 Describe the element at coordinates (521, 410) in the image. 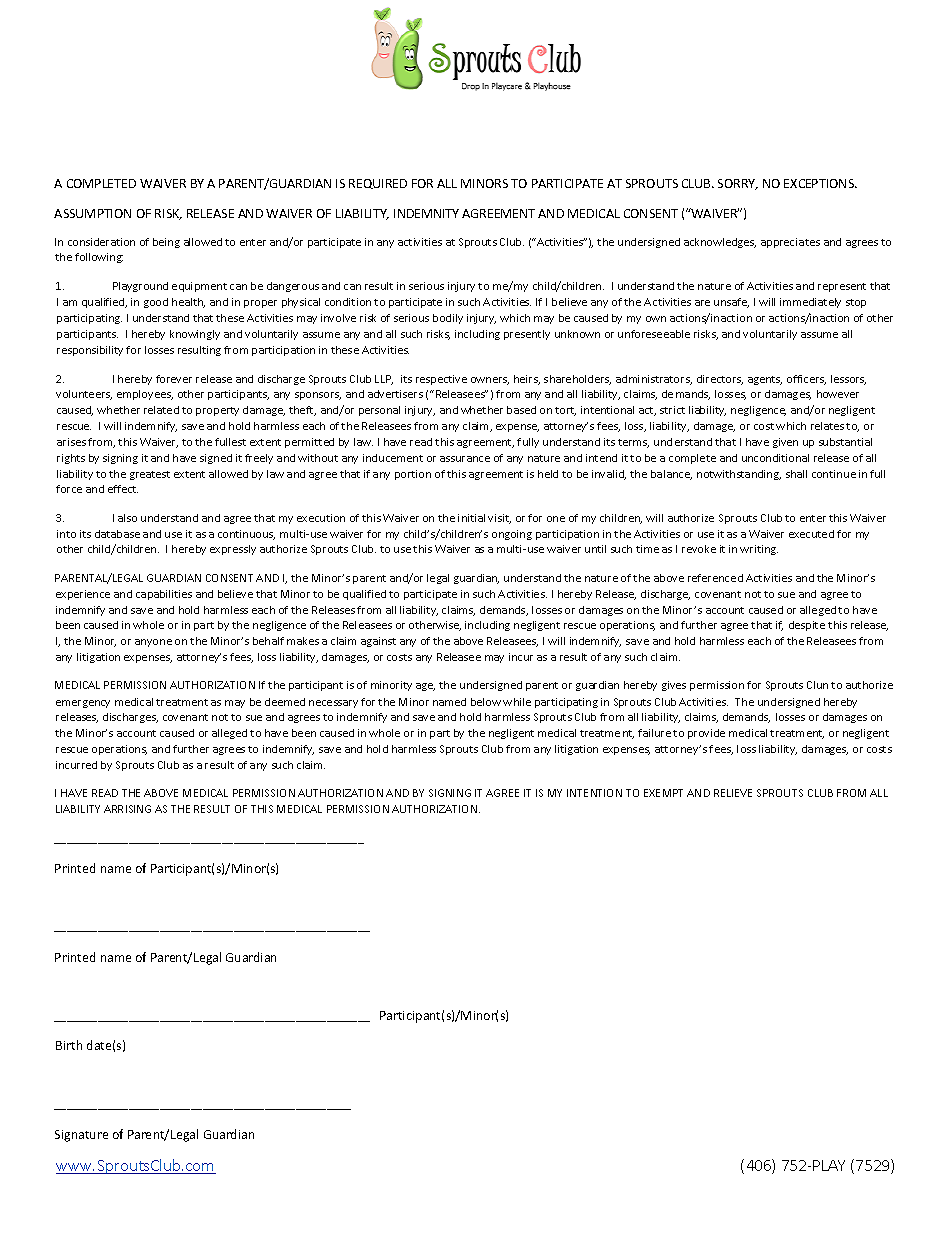

I see `based` at that location.
